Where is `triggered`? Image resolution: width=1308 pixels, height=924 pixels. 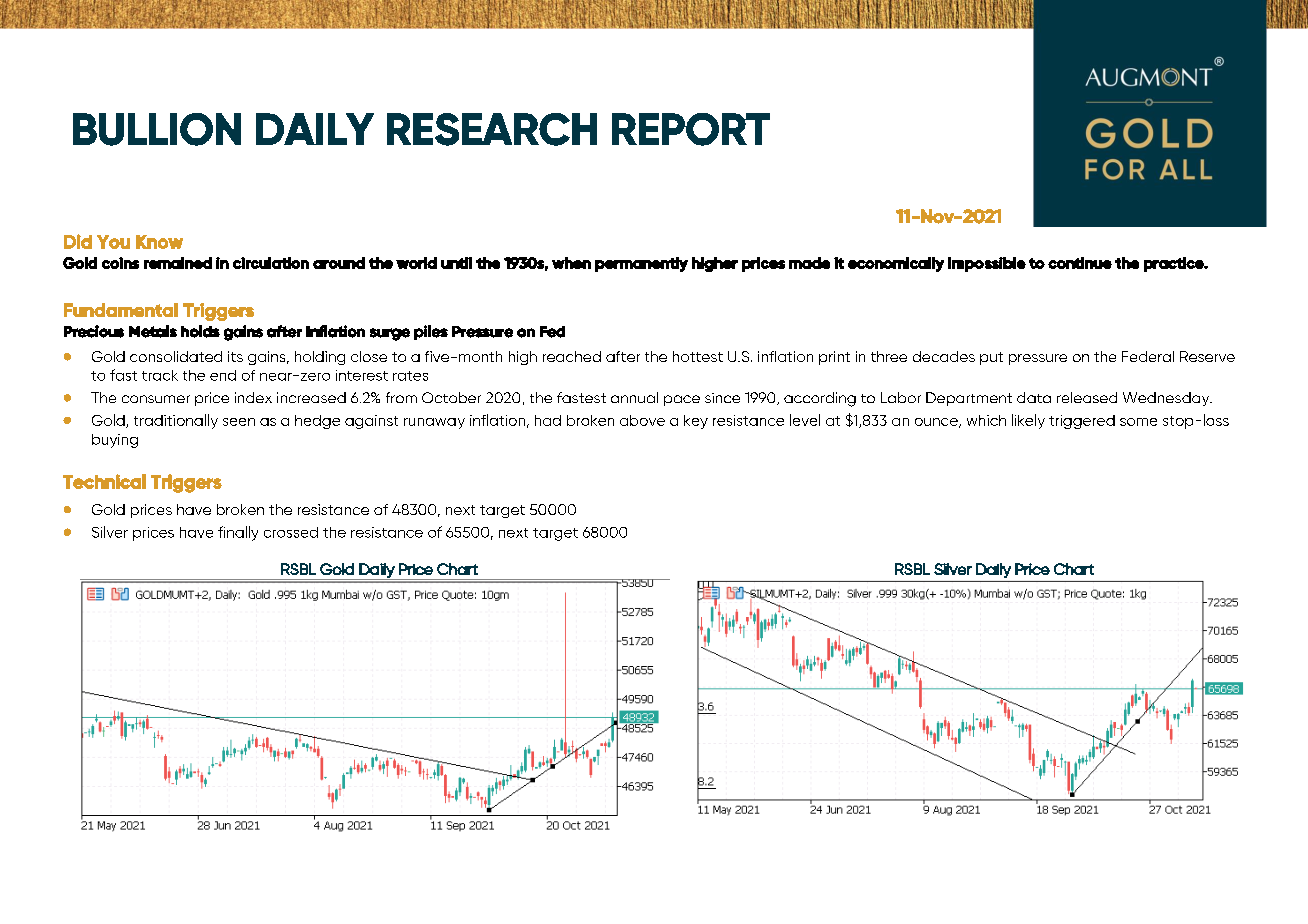 triggered is located at coordinates (1082, 422).
